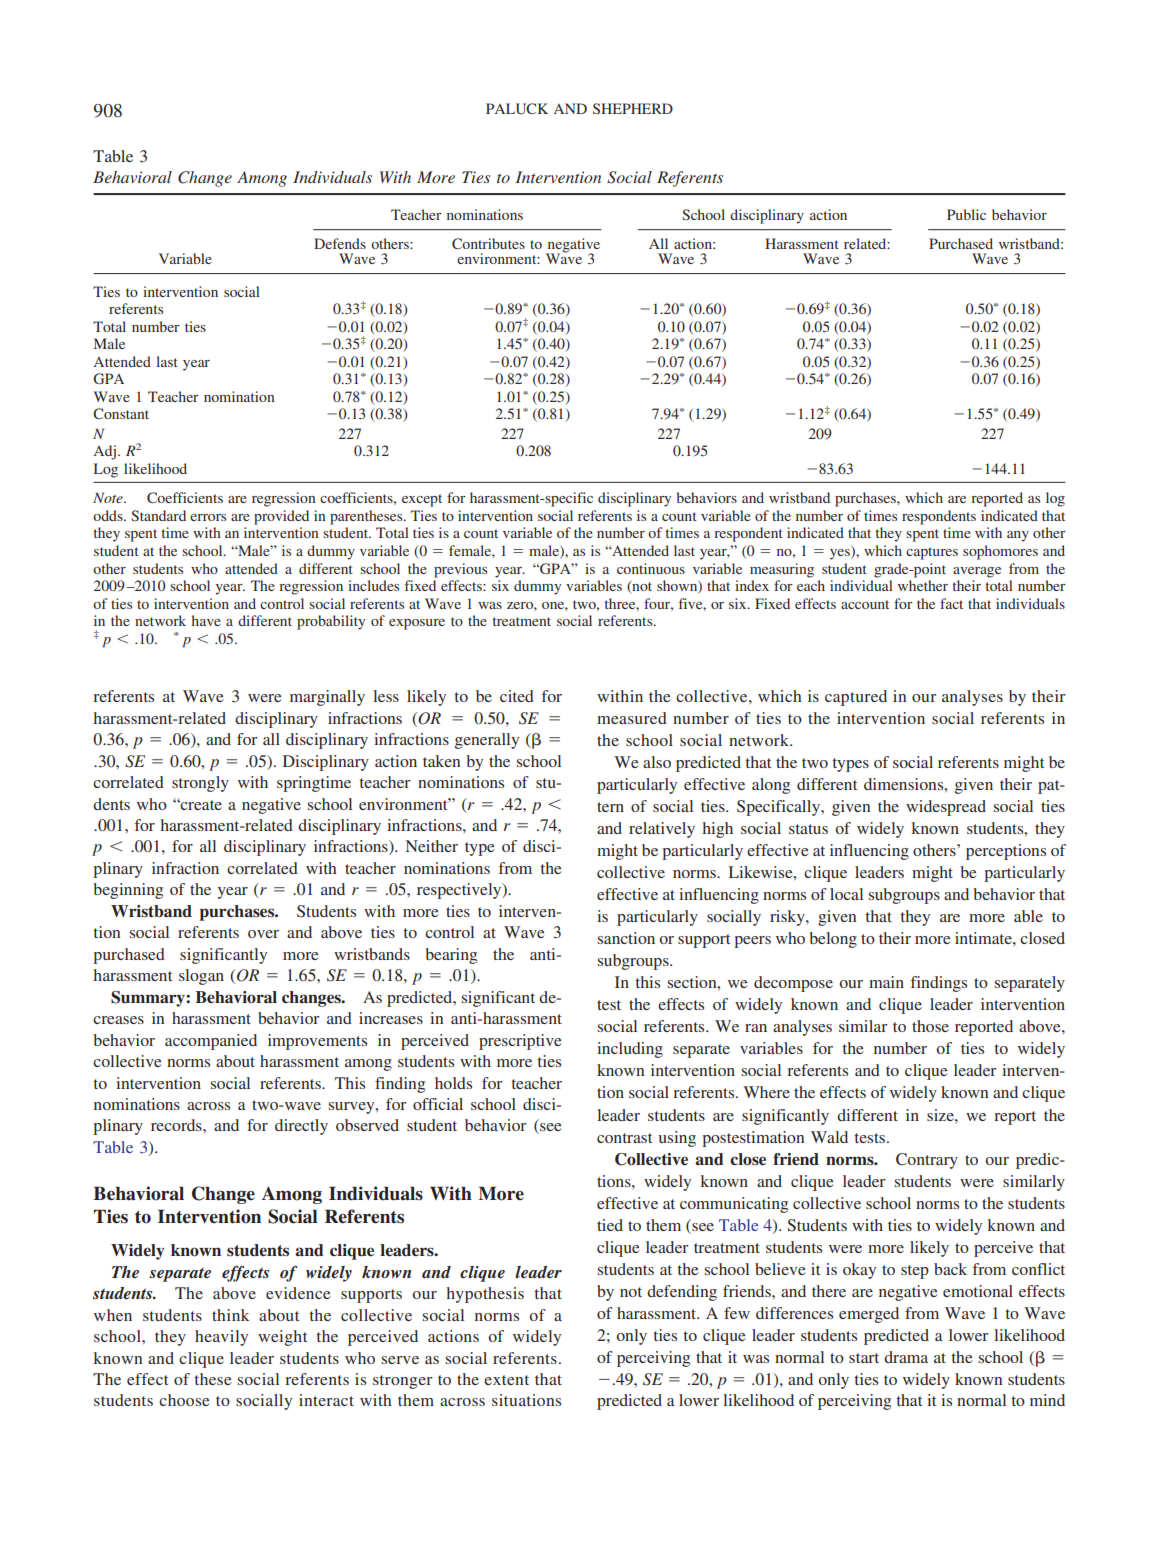 This image has height=1545, width=1159. What do you see at coordinates (200, 784) in the image?
I see `strongly` at bounding box center [200, 784].
